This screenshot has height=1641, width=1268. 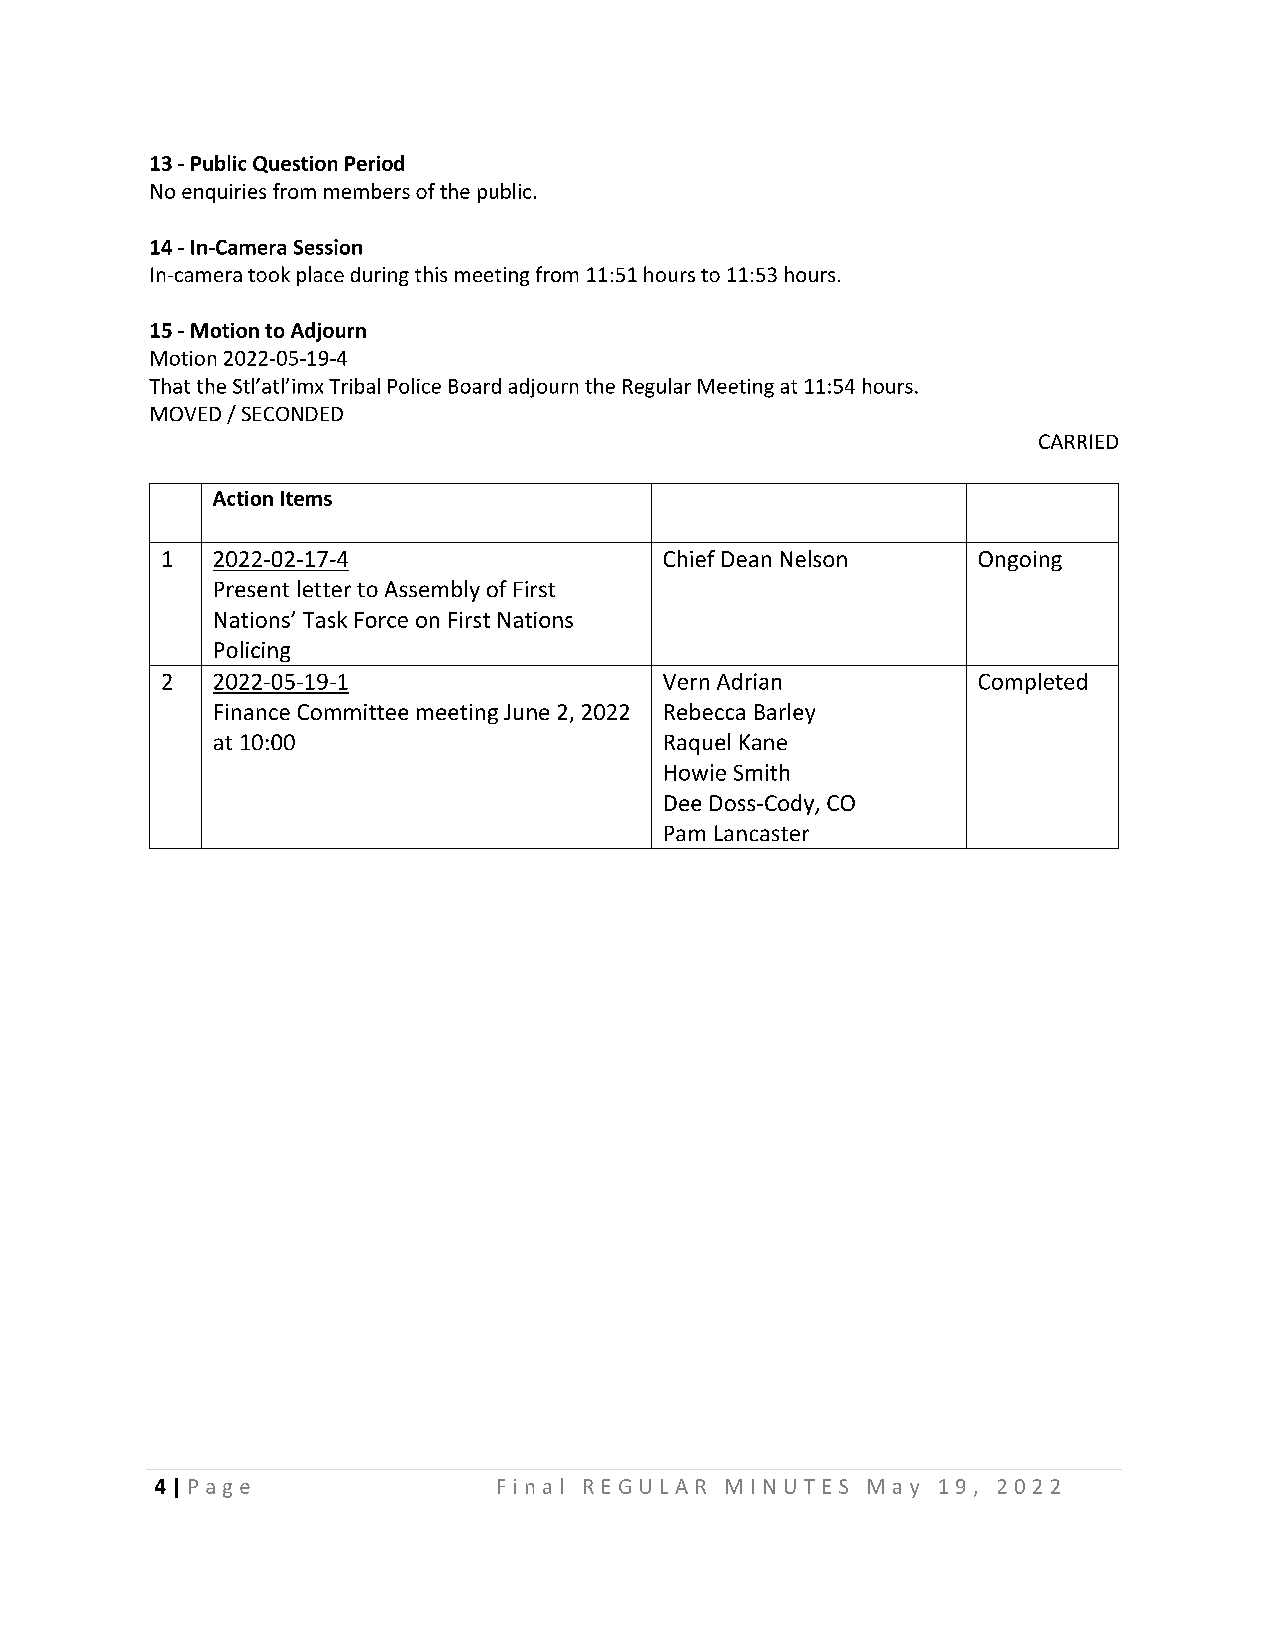 What do you see at coordinates (374, 163) in the screenshot?
I see `Period` at bounding box center [374, 163].
